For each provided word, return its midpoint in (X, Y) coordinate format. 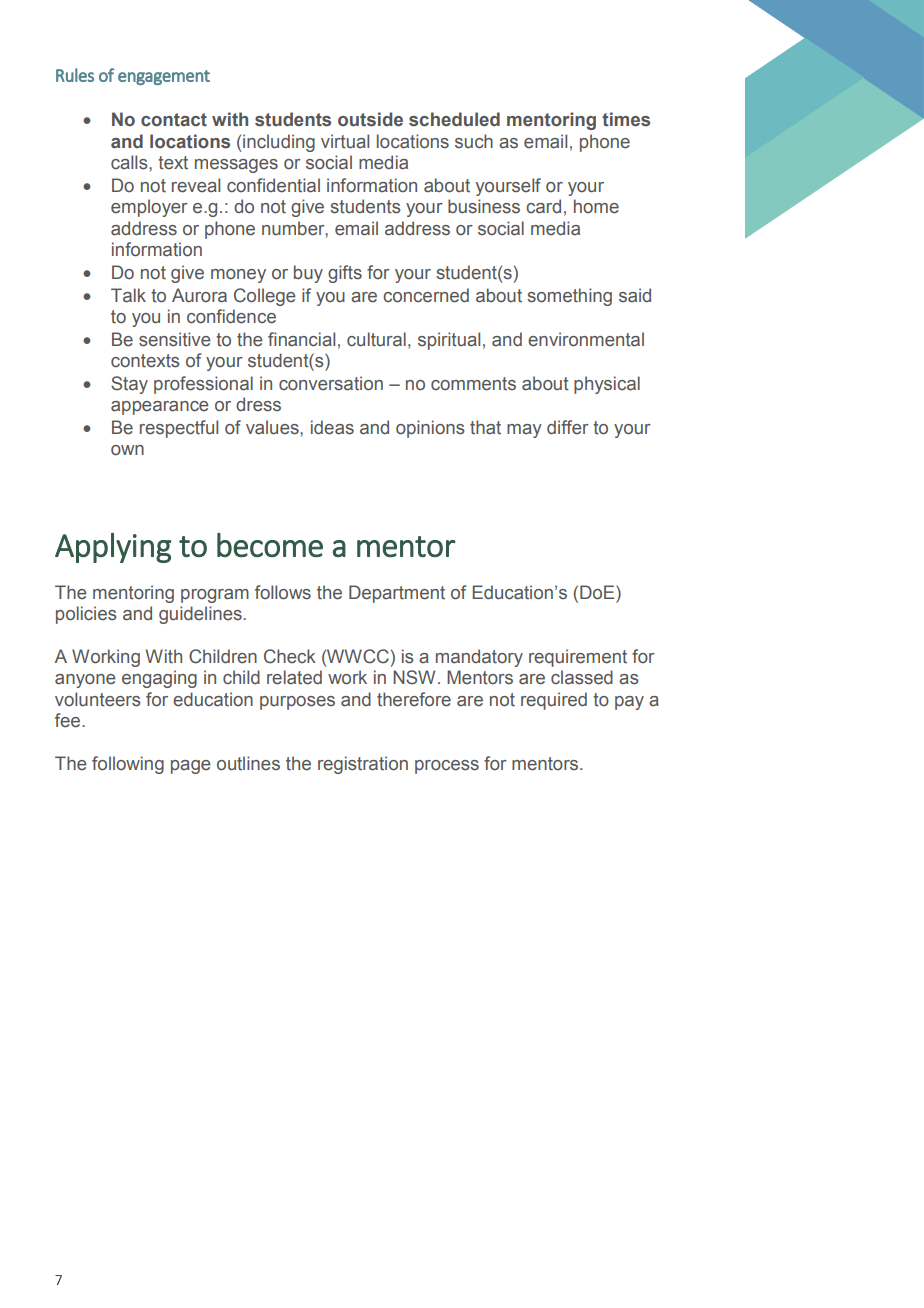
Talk (128, 295)
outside (370, 119)
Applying (113, 548)
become (270, 545)
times (626, 119)
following (128, 765)
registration (363, 765)
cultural (376, 339)
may (524, 431)
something (569, 297)
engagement (164, 77)
